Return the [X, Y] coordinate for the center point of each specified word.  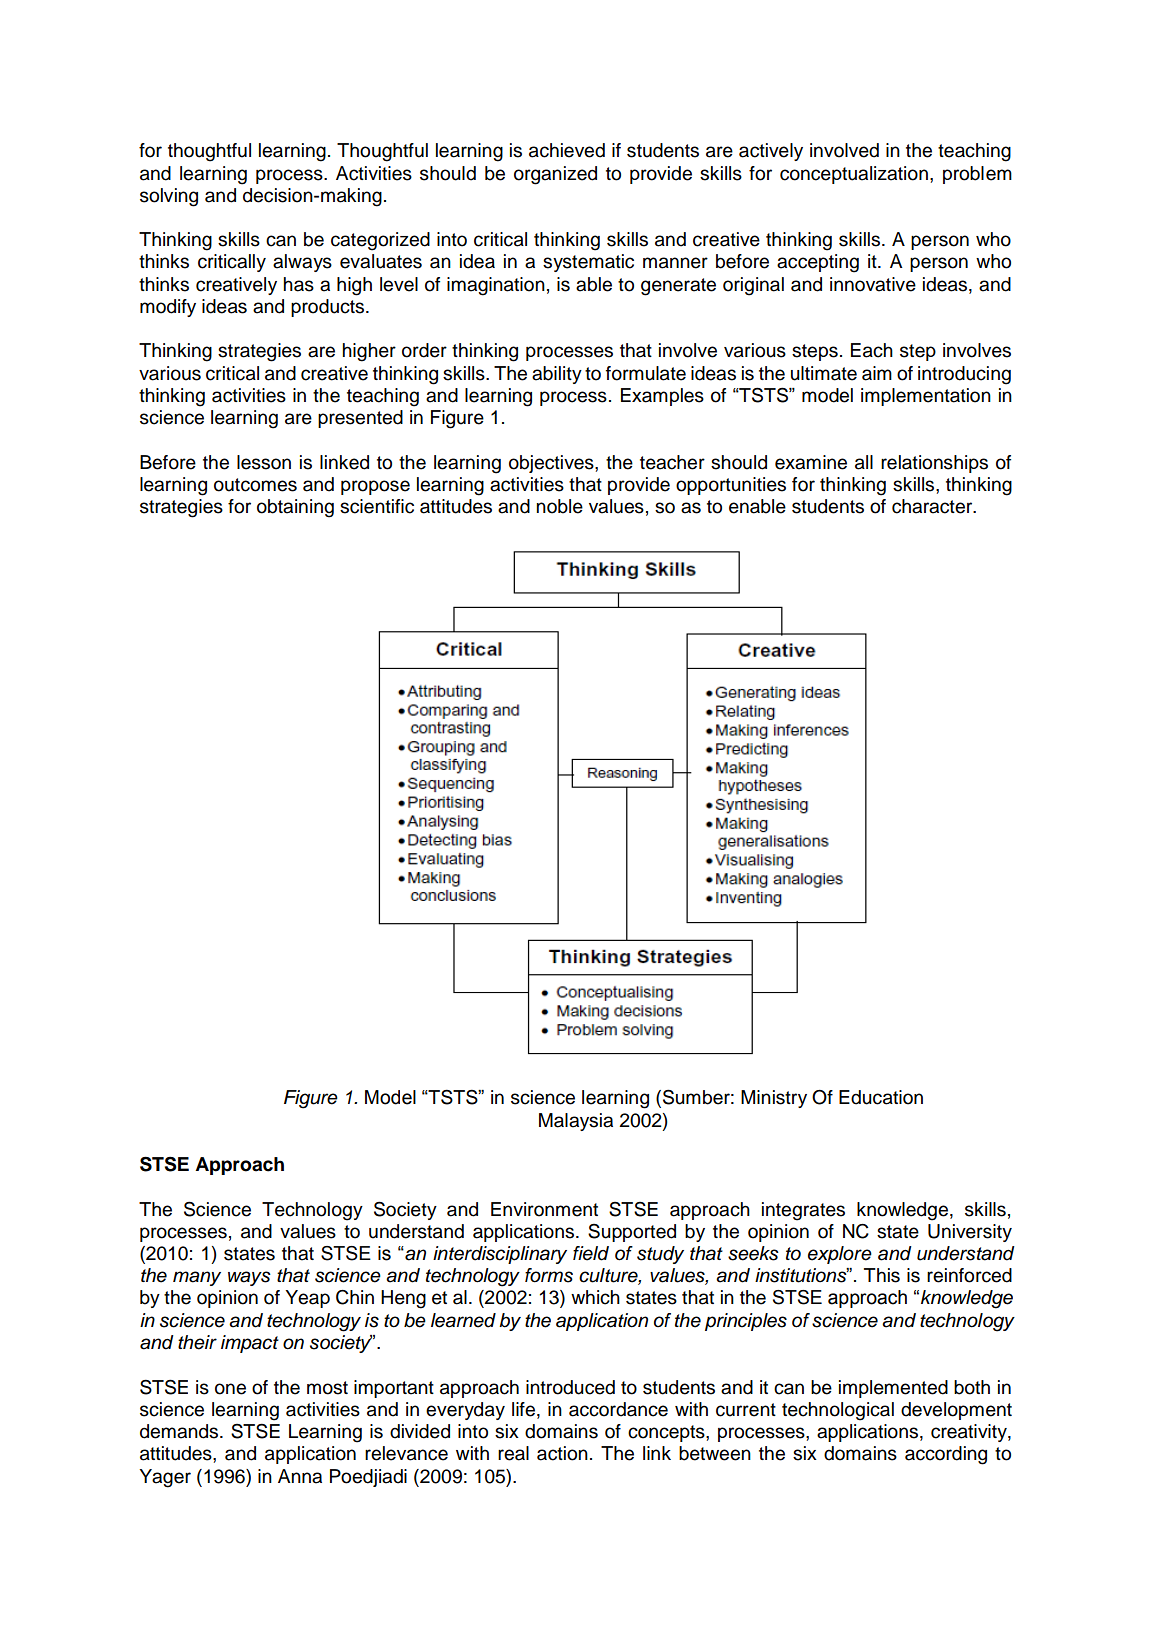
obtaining [295, 508]
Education [881, 1097]
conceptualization [854, 175]
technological [838, 1411]
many [197, 1278]
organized [555, 175]
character [933, 506]
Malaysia [576, 1122]
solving [169, 197]
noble [559, 506]
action [562, 1453]
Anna [300, 1476]
